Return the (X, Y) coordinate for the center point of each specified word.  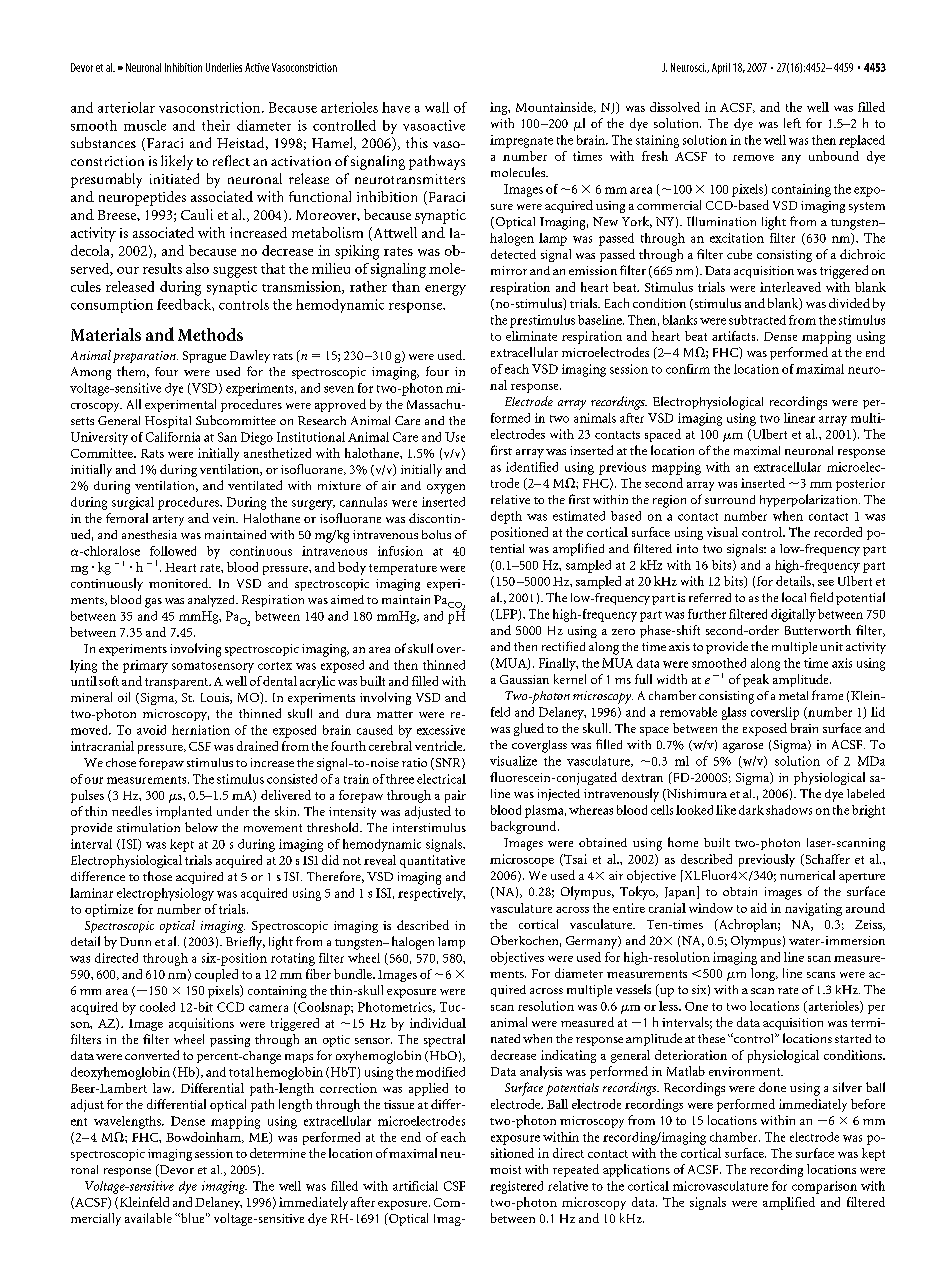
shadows (789, 810)
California (173, 437)
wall (437, 107)
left (792, 123)
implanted (184, 812)
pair (455, 796)
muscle (145, 125)
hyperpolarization (810, 500)
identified (532, 467)
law (163, 1088)
